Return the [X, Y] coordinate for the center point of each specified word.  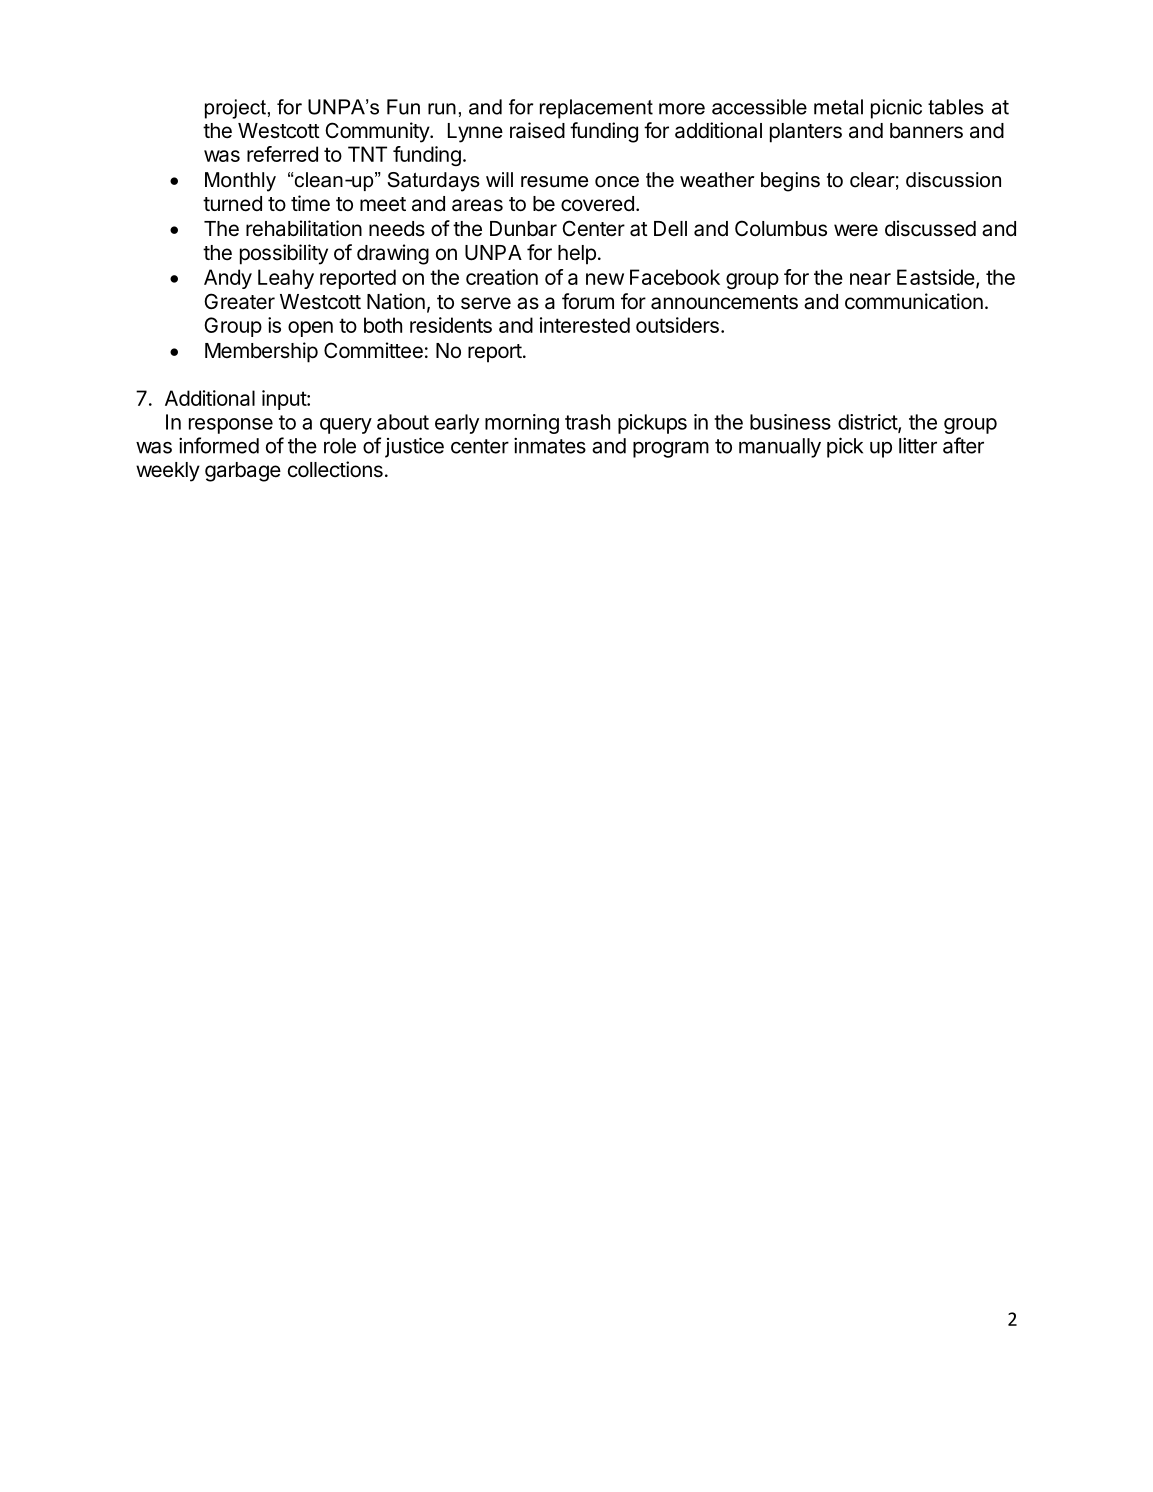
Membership [261, 352]
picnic [896, 109]
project [235, 109]
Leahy [286, 279]
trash [587, 422]
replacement [596, 109]
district [868, 423]
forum [588, 301]
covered [597, 204]
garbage [243, 472]
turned [232, 204]
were [856, 230]
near [870, 279]
